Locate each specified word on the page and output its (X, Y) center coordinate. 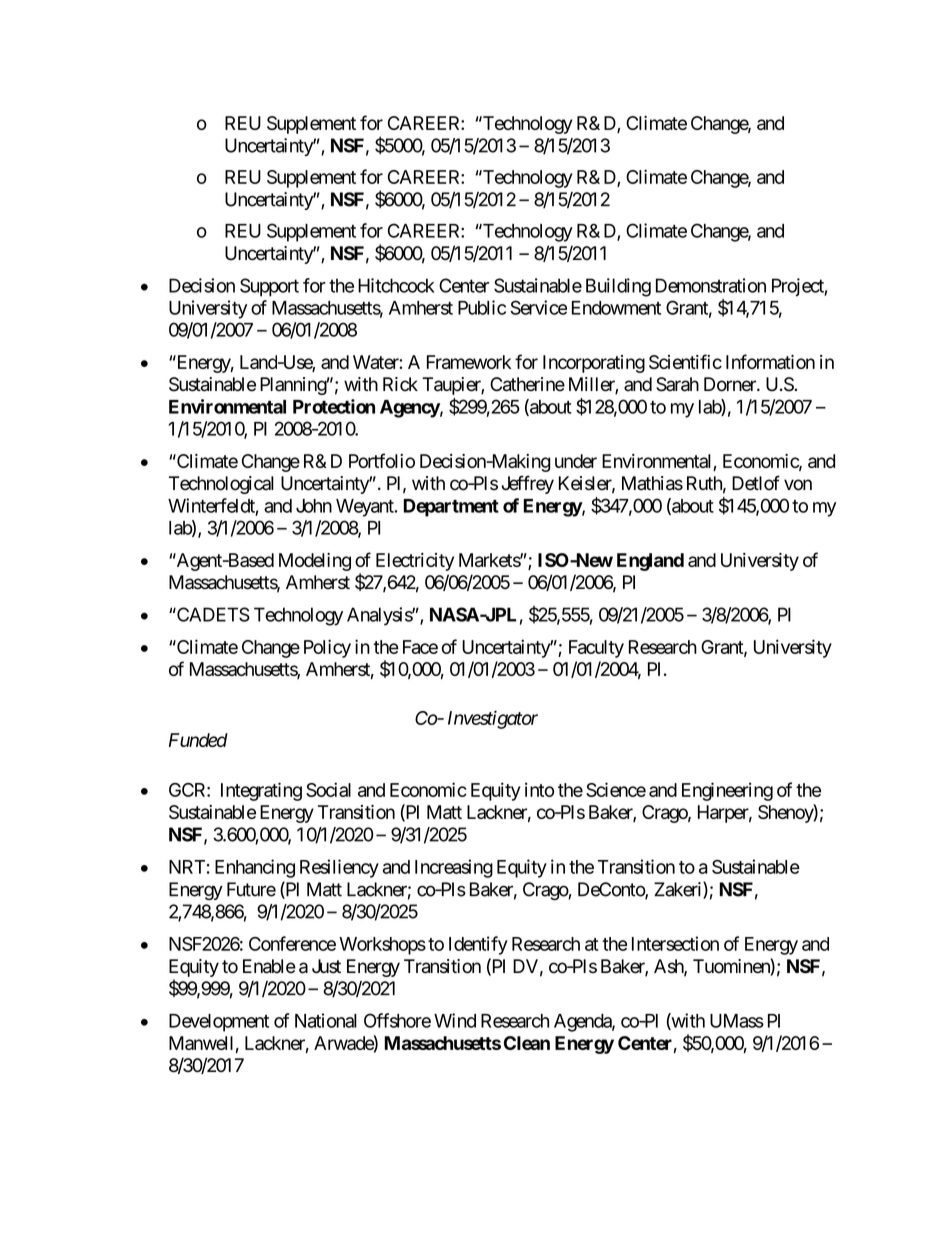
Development (219, 1023)
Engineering (727, 791)
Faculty (596, 649)
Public (482, 307)
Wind (455, 1020)
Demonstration (711, 285)
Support (269, 287)
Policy (327, 648)
